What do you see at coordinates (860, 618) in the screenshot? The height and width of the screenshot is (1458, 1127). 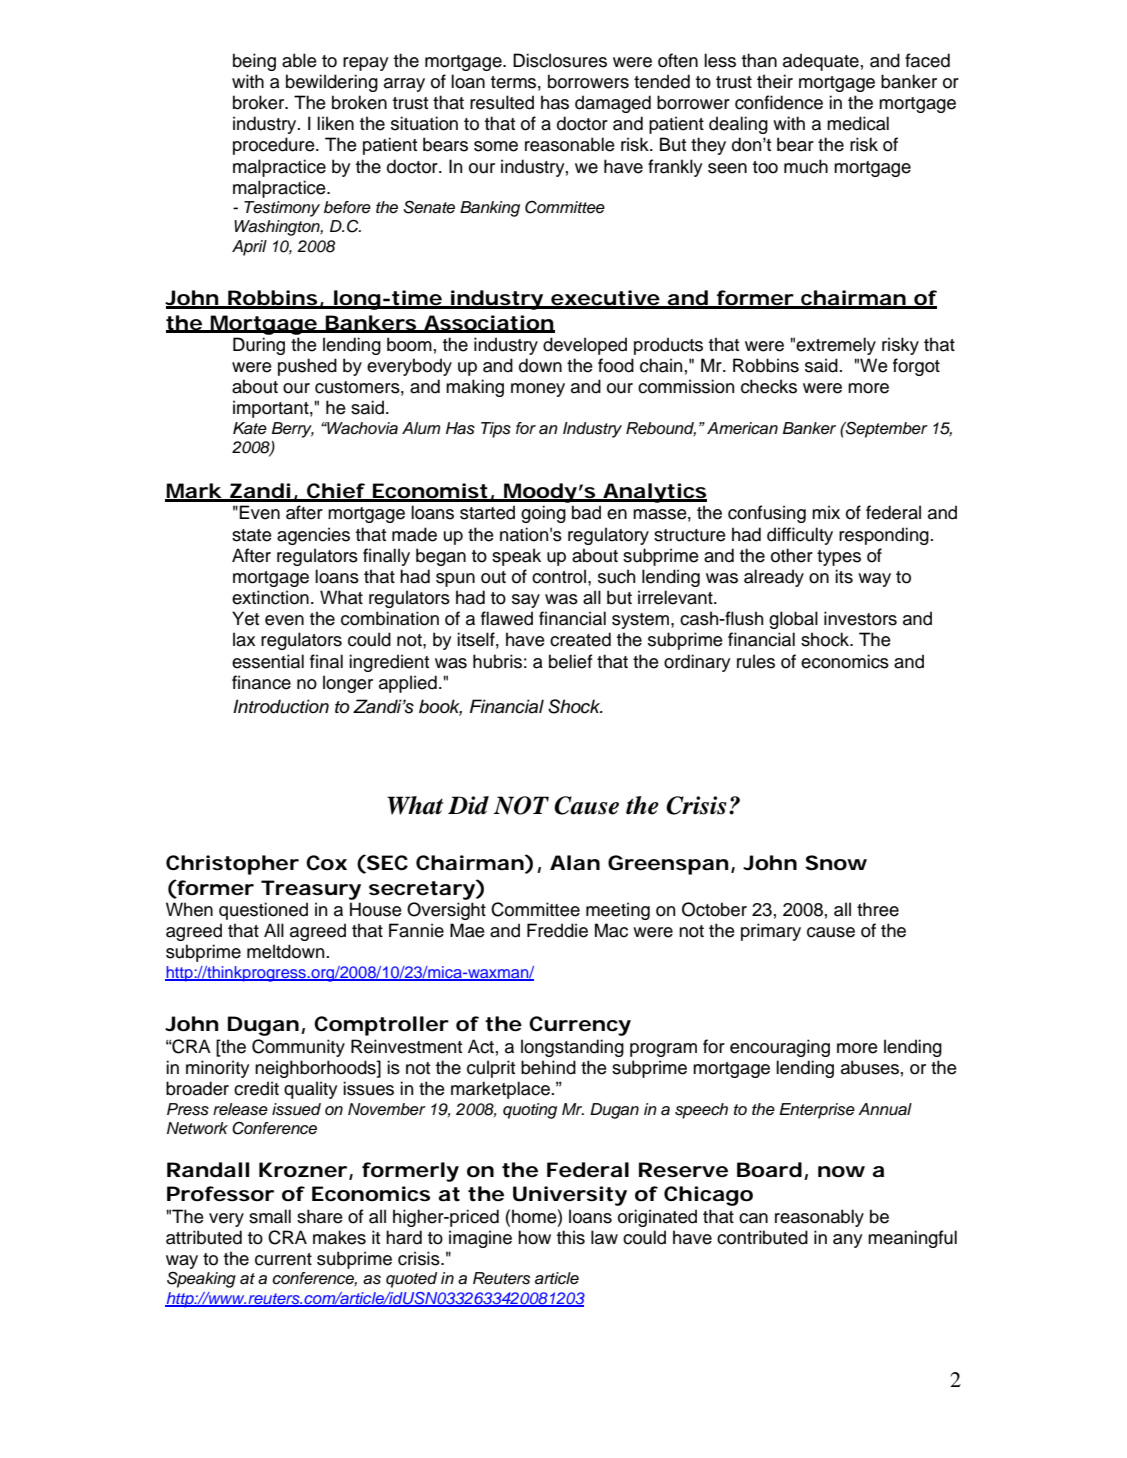 I see `investors` at bounding box center [860, 618].
